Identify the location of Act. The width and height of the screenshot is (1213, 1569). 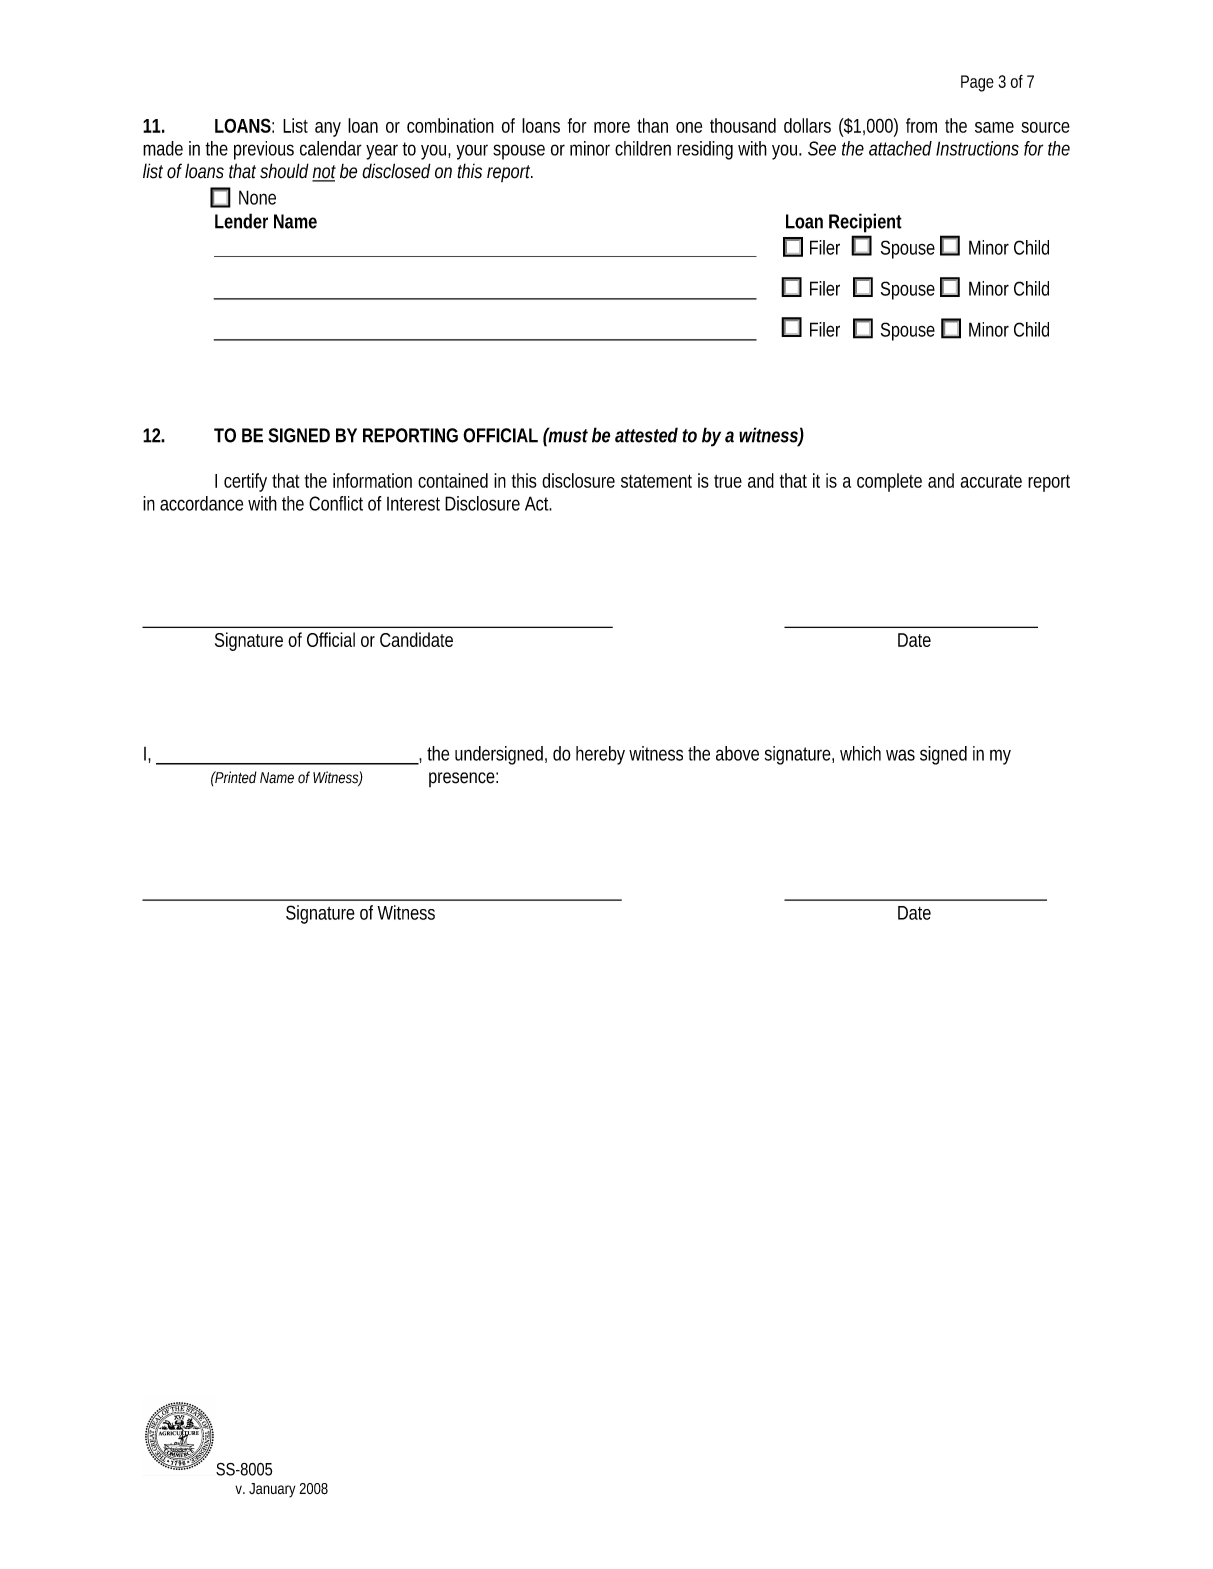
(538, 503).
